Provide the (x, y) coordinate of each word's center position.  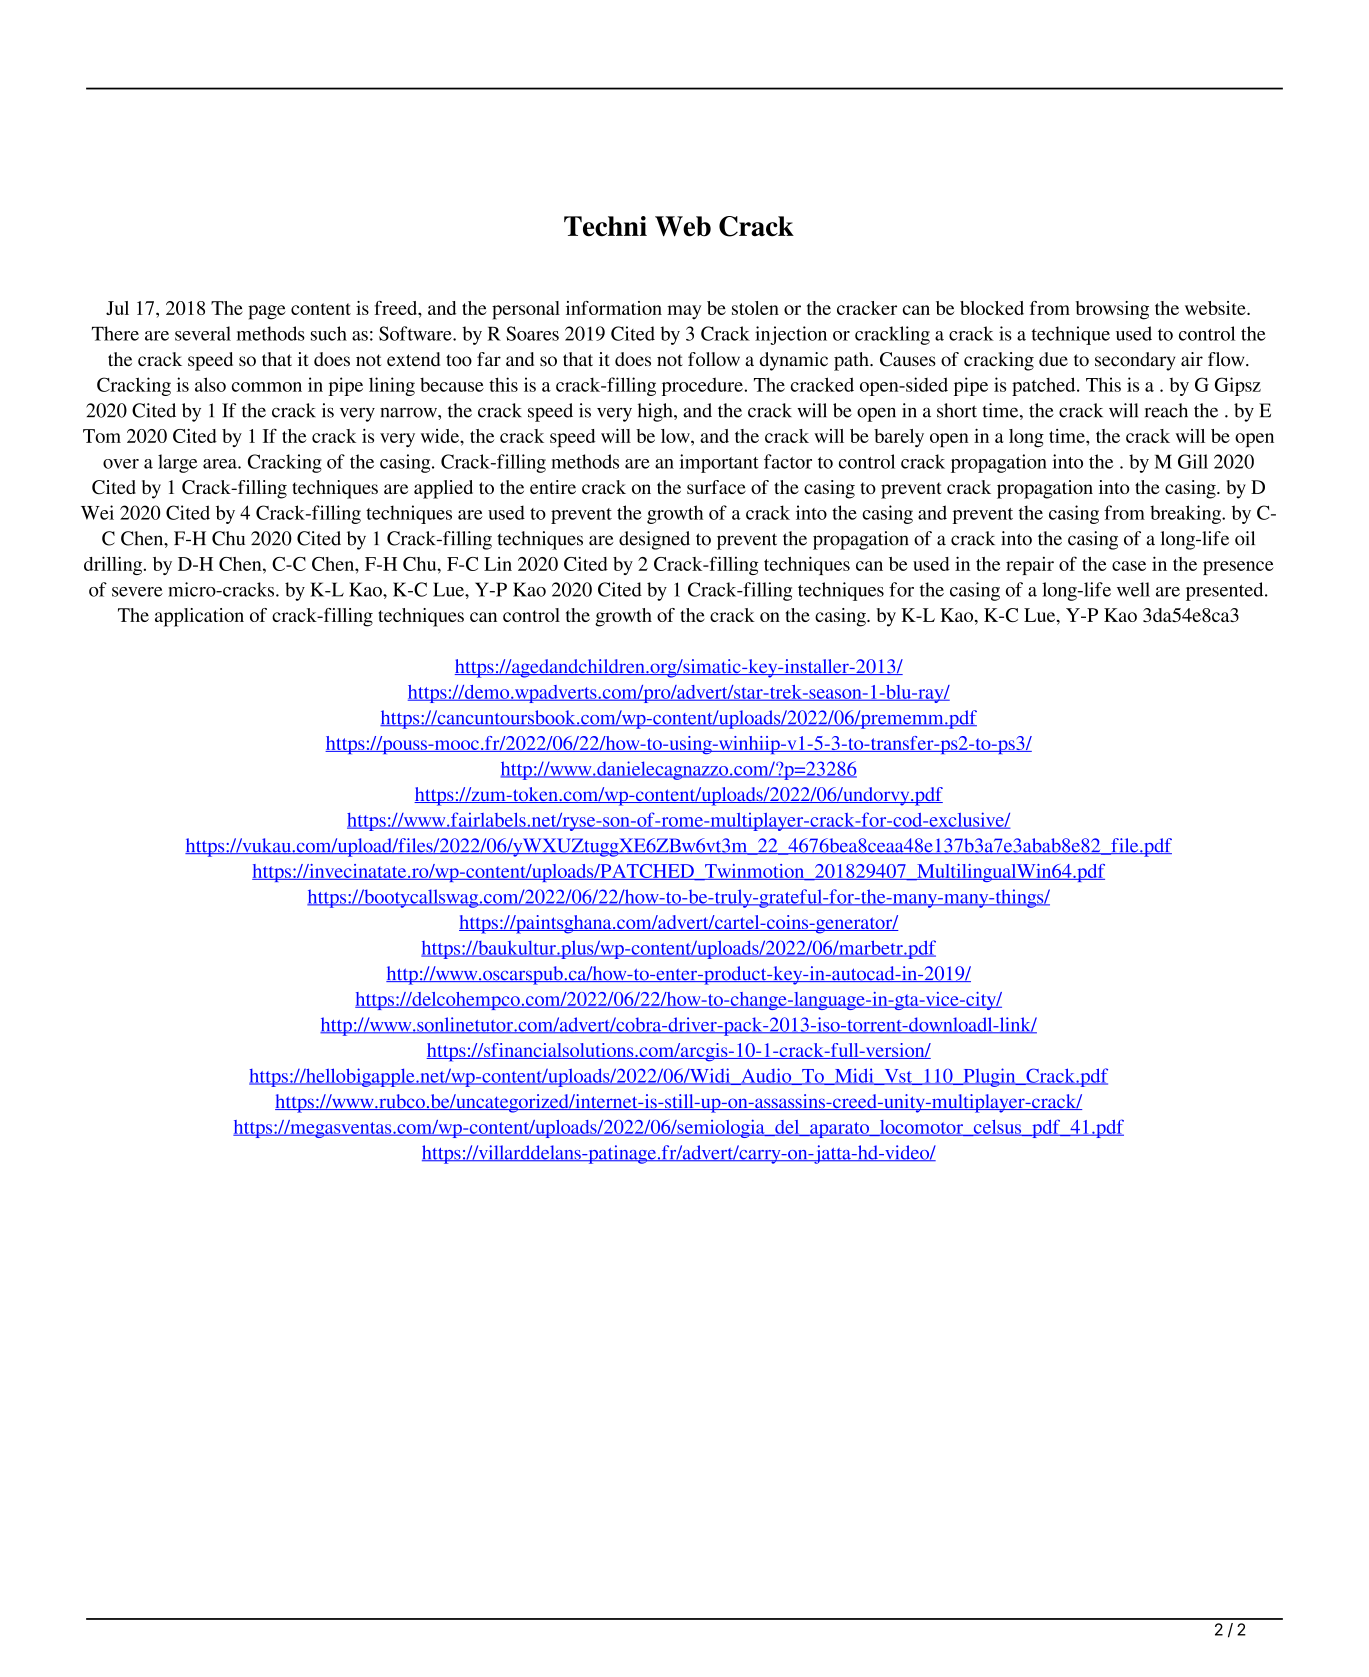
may (684, 312)
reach (1166, 410)
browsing (1112, 310)
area (221, 464)
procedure (703, 386)
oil (1245, 538)
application (199, 617)
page (266, 312)
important (719, 463)
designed (654, 540)
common (267, 387)
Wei (97, 512)
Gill (1193, 461)
